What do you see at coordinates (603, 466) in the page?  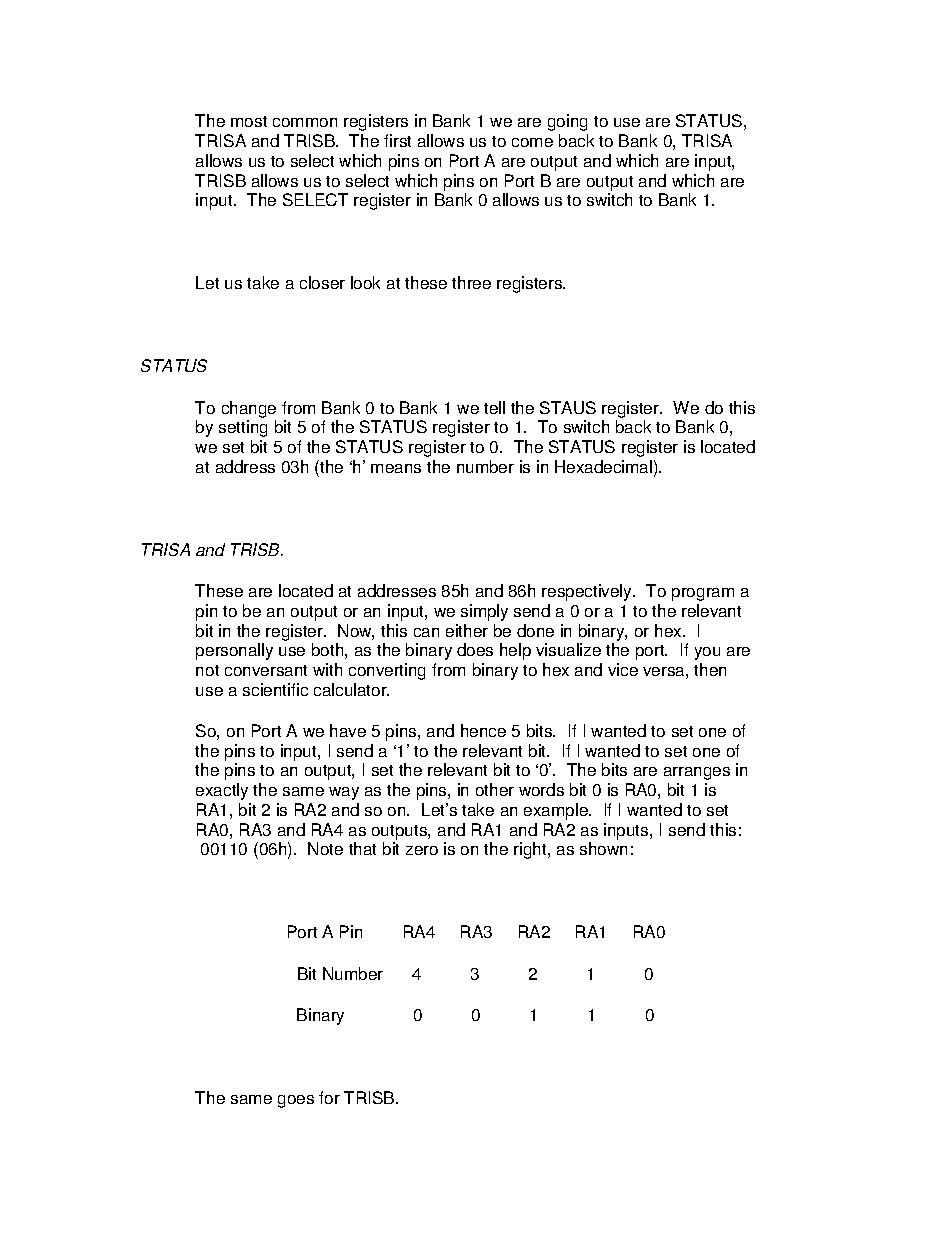 I see `Hexadecimal` at bounding box center [603, 466].
